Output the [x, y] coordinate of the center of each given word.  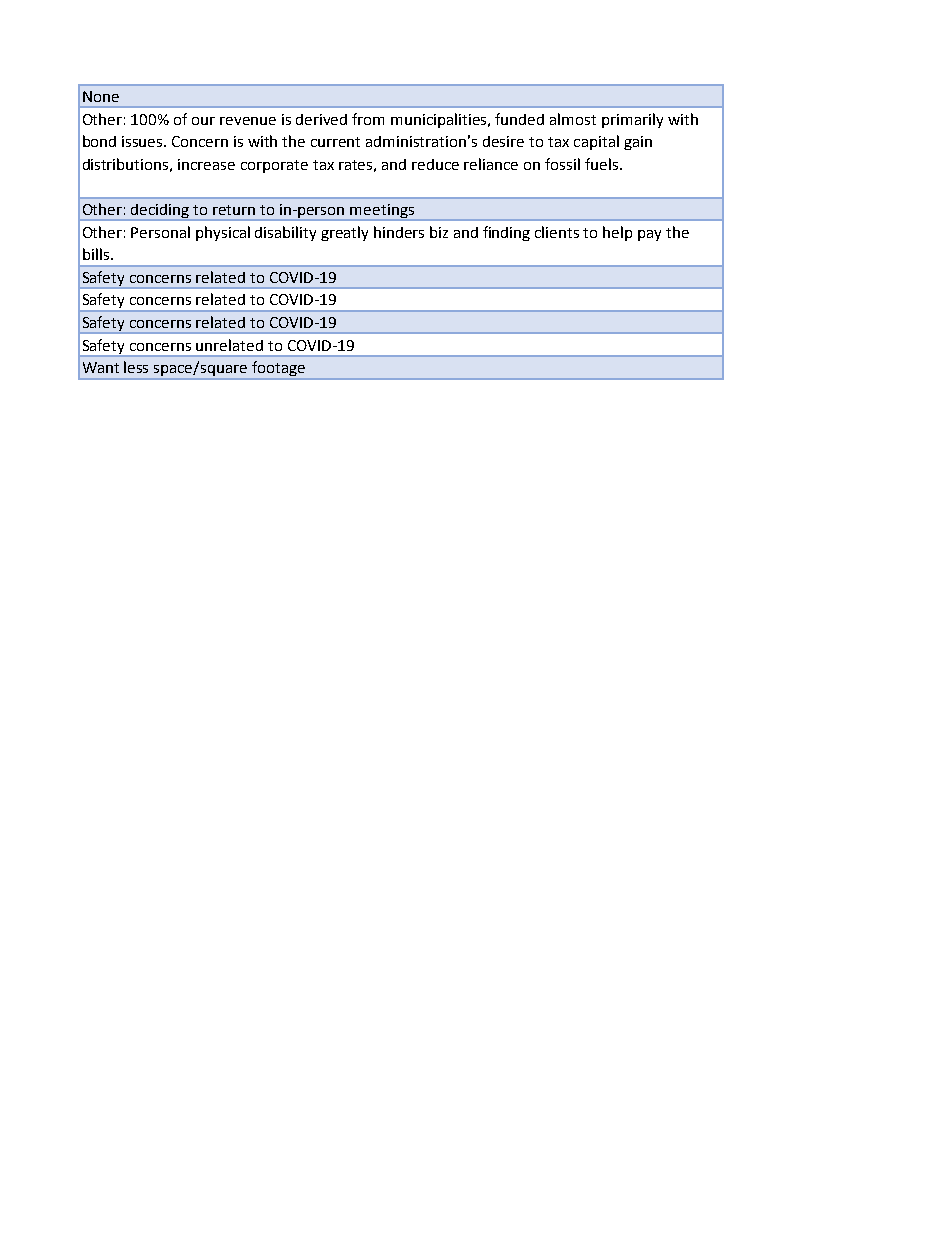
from [368, 119]
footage [279, 370]
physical [223, 233]
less [136, 367]
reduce [435, 164]
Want [101, 367]
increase [206, 164]
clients [557, 232]
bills [96, 254]
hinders [399, 232]
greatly [344, 233]
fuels [601, 164]
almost [573, 119]
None [101, 96]
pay [649, 235]
